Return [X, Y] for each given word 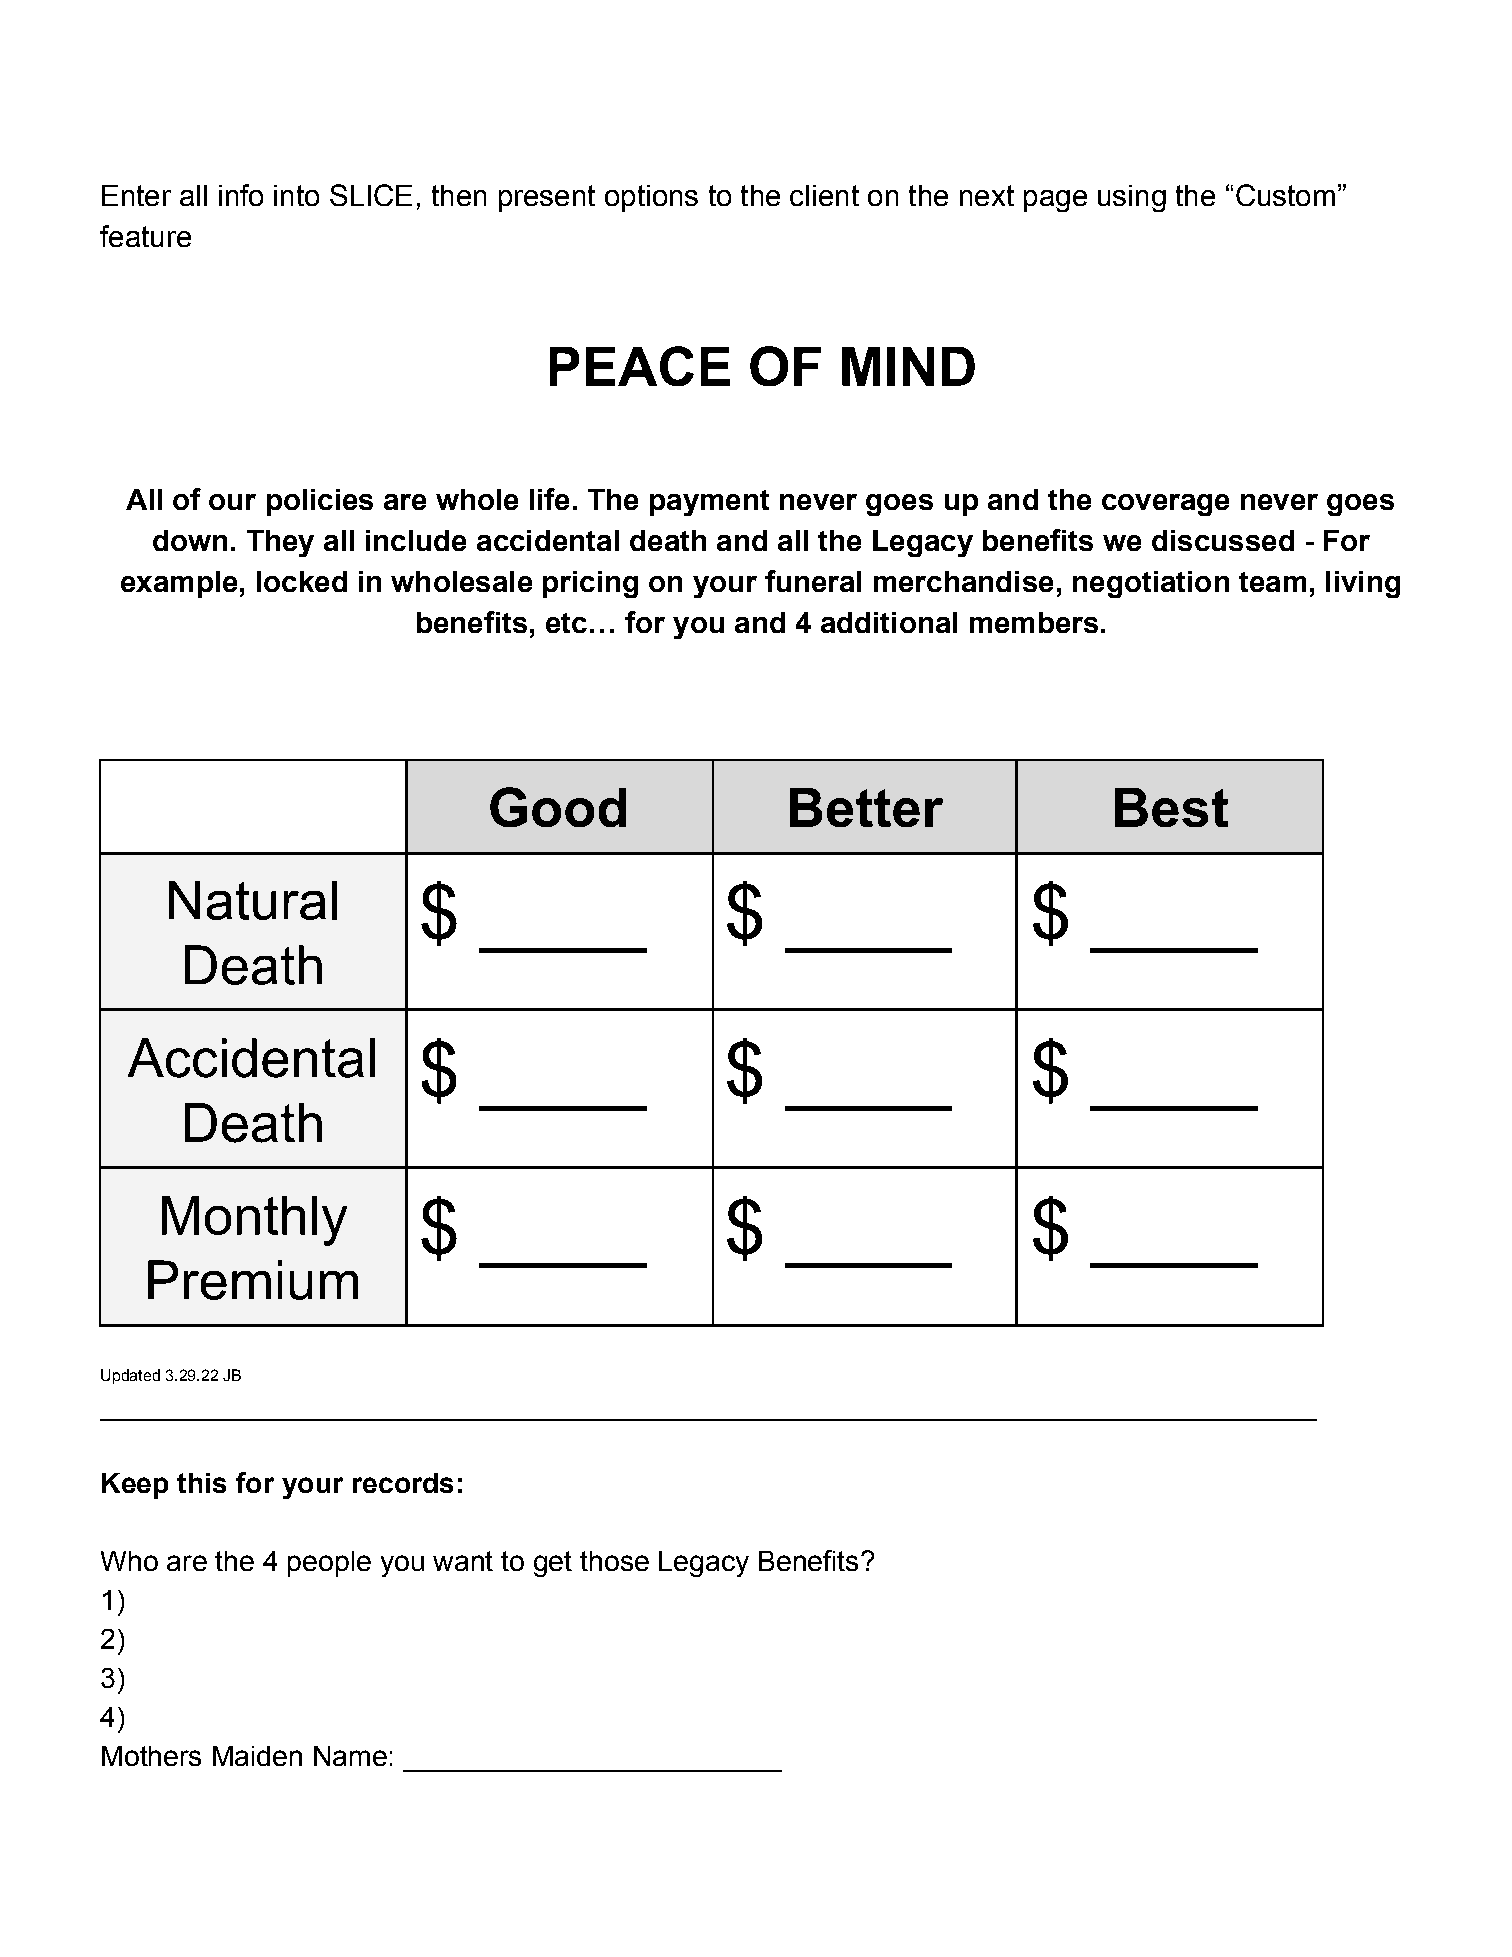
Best [1171, 807]
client [824, 195]
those [614, 1561]
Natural [253, 900]
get [553, 1564]
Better [866, 807]
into [296, 195]
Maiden [257, 1756]
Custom [1285, 195]
